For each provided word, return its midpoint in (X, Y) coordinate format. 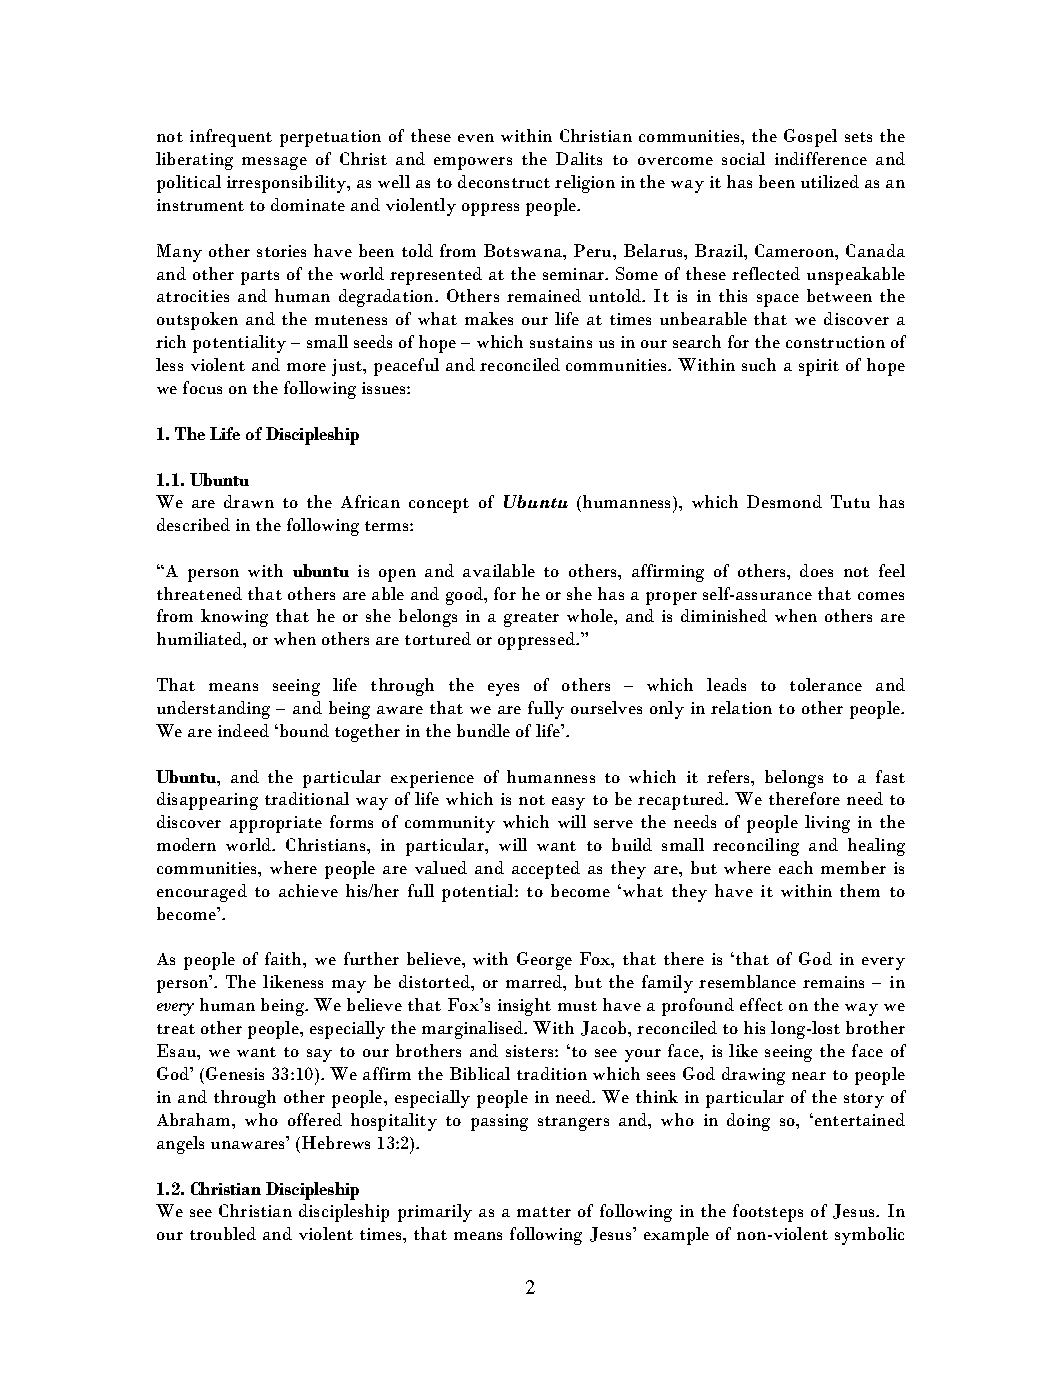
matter (544, 1212)
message (274, 163)
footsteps (768, 1213)
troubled (223, 1233)
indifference (821, 158)
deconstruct (504, 181)
